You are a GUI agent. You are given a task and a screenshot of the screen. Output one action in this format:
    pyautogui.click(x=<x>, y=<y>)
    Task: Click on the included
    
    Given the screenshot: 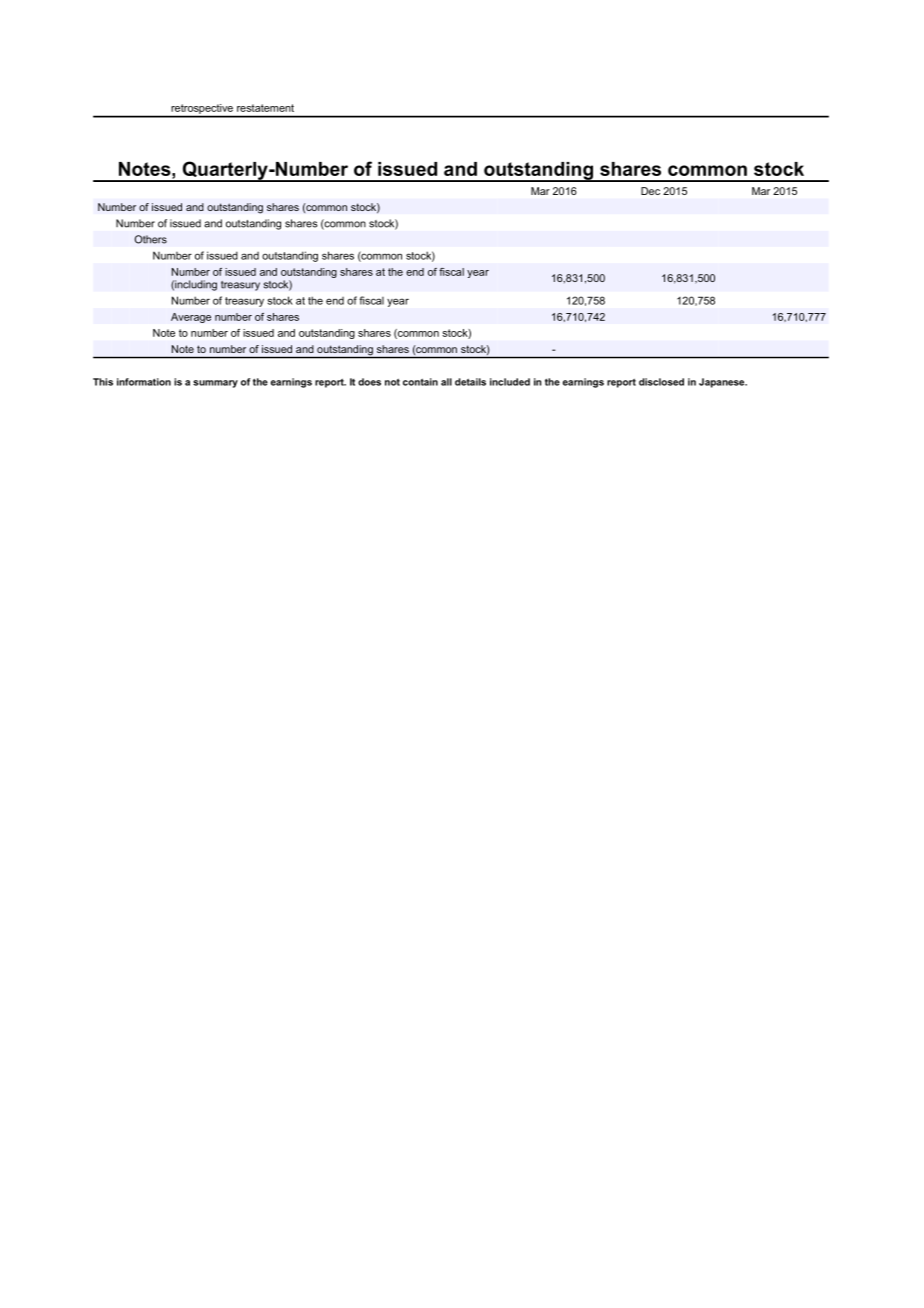 What is the action you would take?
    pyautogui.click(x=510, y=382)
